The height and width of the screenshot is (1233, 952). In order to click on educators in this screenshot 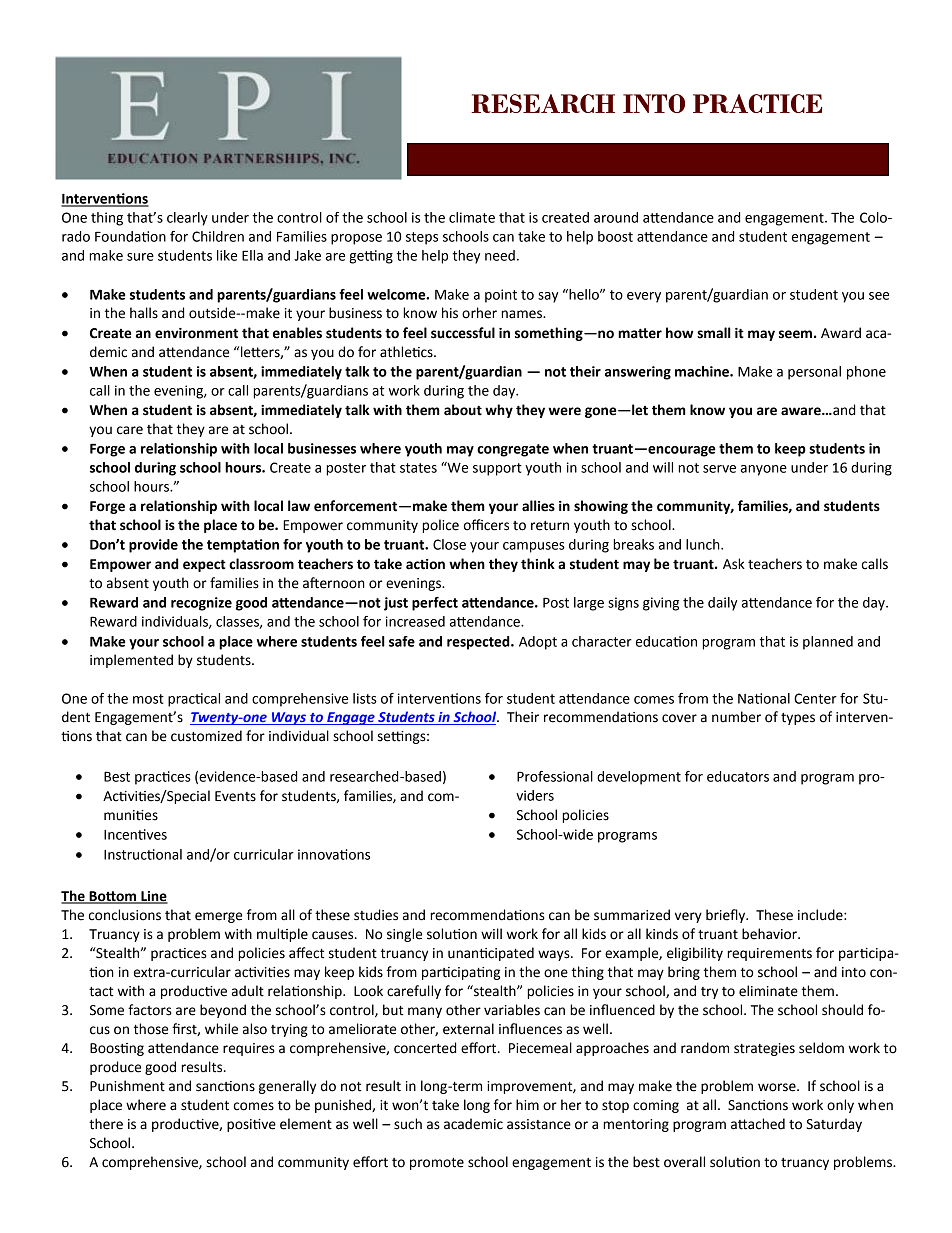, I will do `click(738, 776)`.
